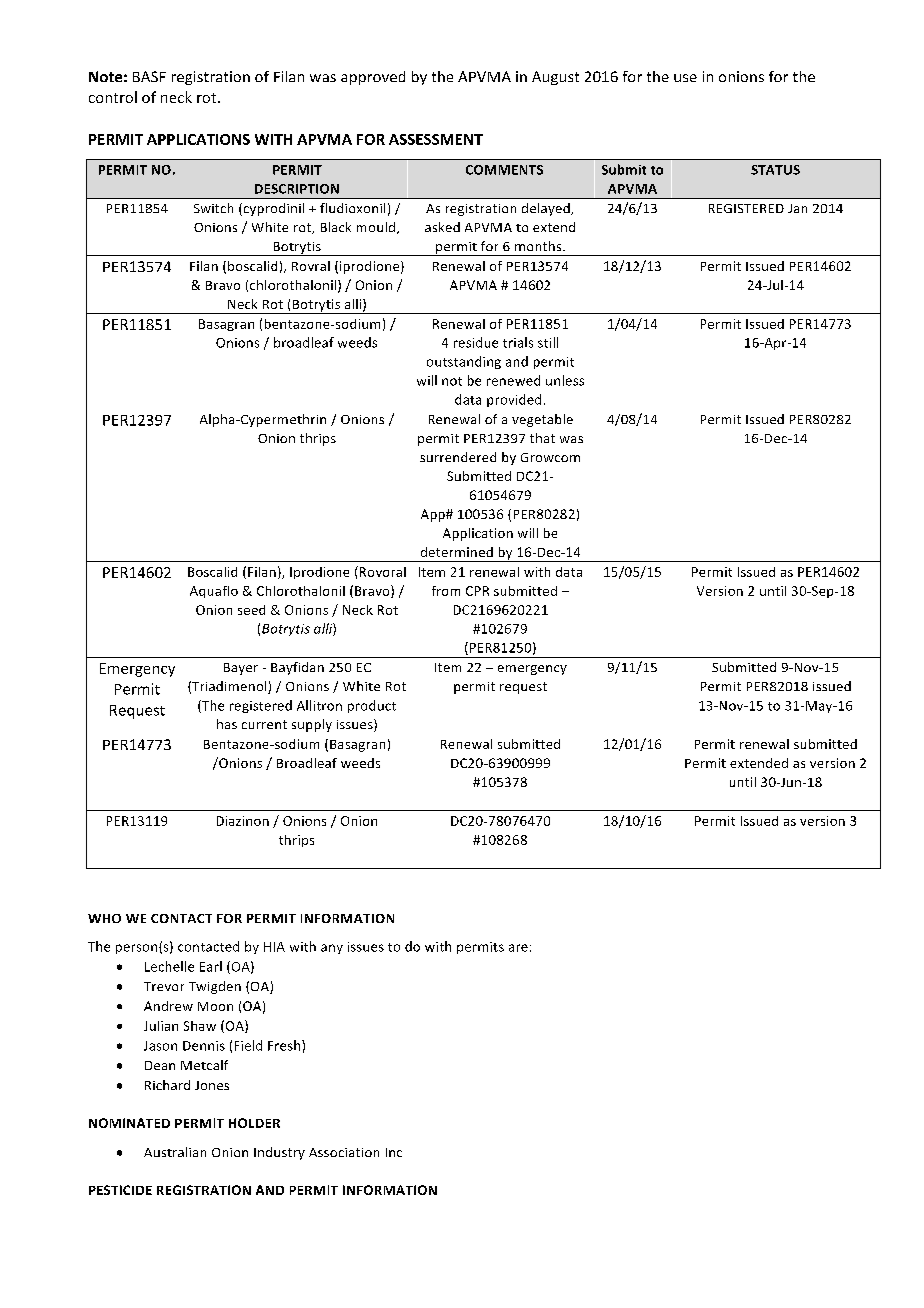 This screenshot has width=924, height=1308. I want to click on product, so click(372, 706).
